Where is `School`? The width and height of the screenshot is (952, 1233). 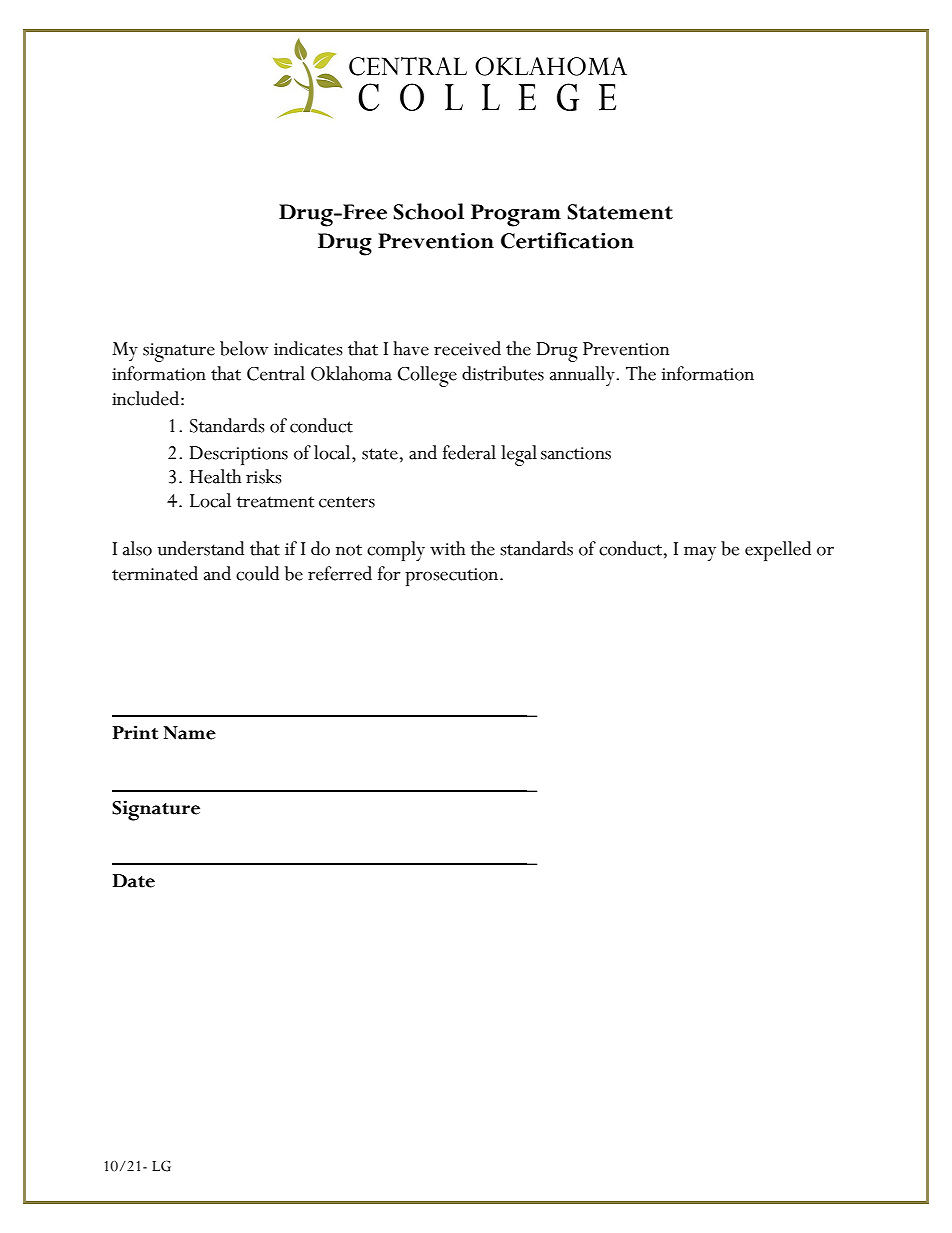
School is located at coordinates (429, 211).
